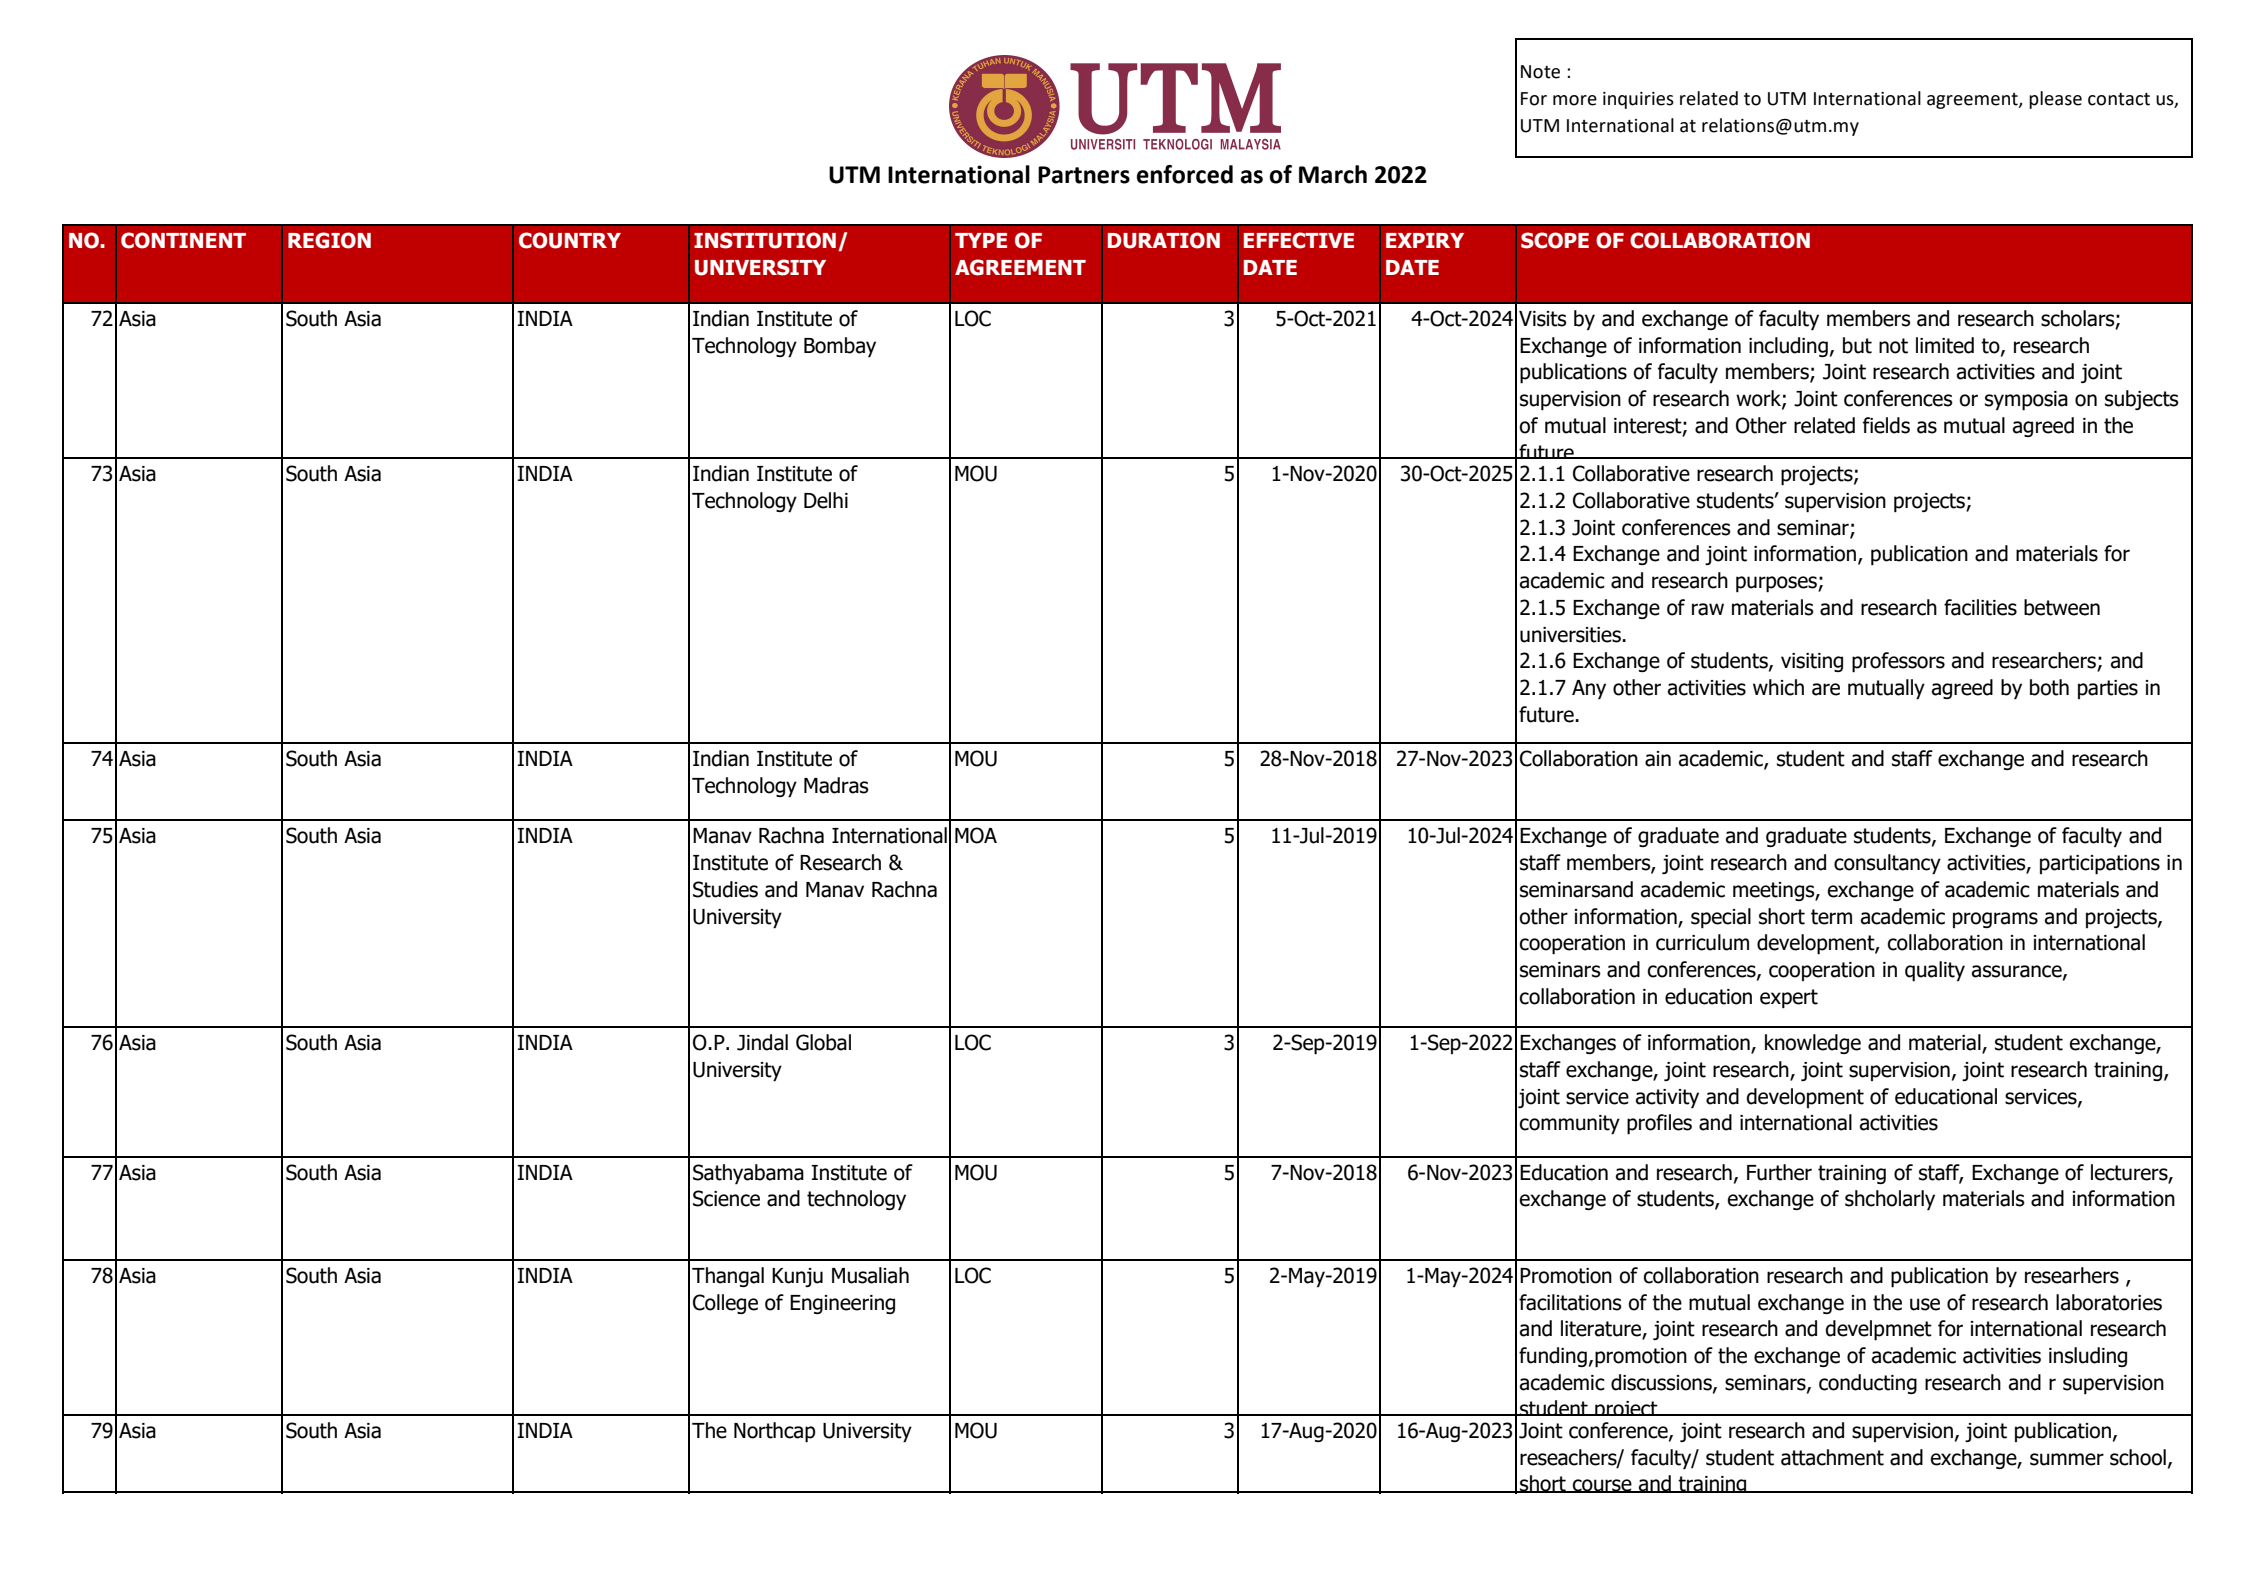  I want to click on REGION, so click(329, 240).
